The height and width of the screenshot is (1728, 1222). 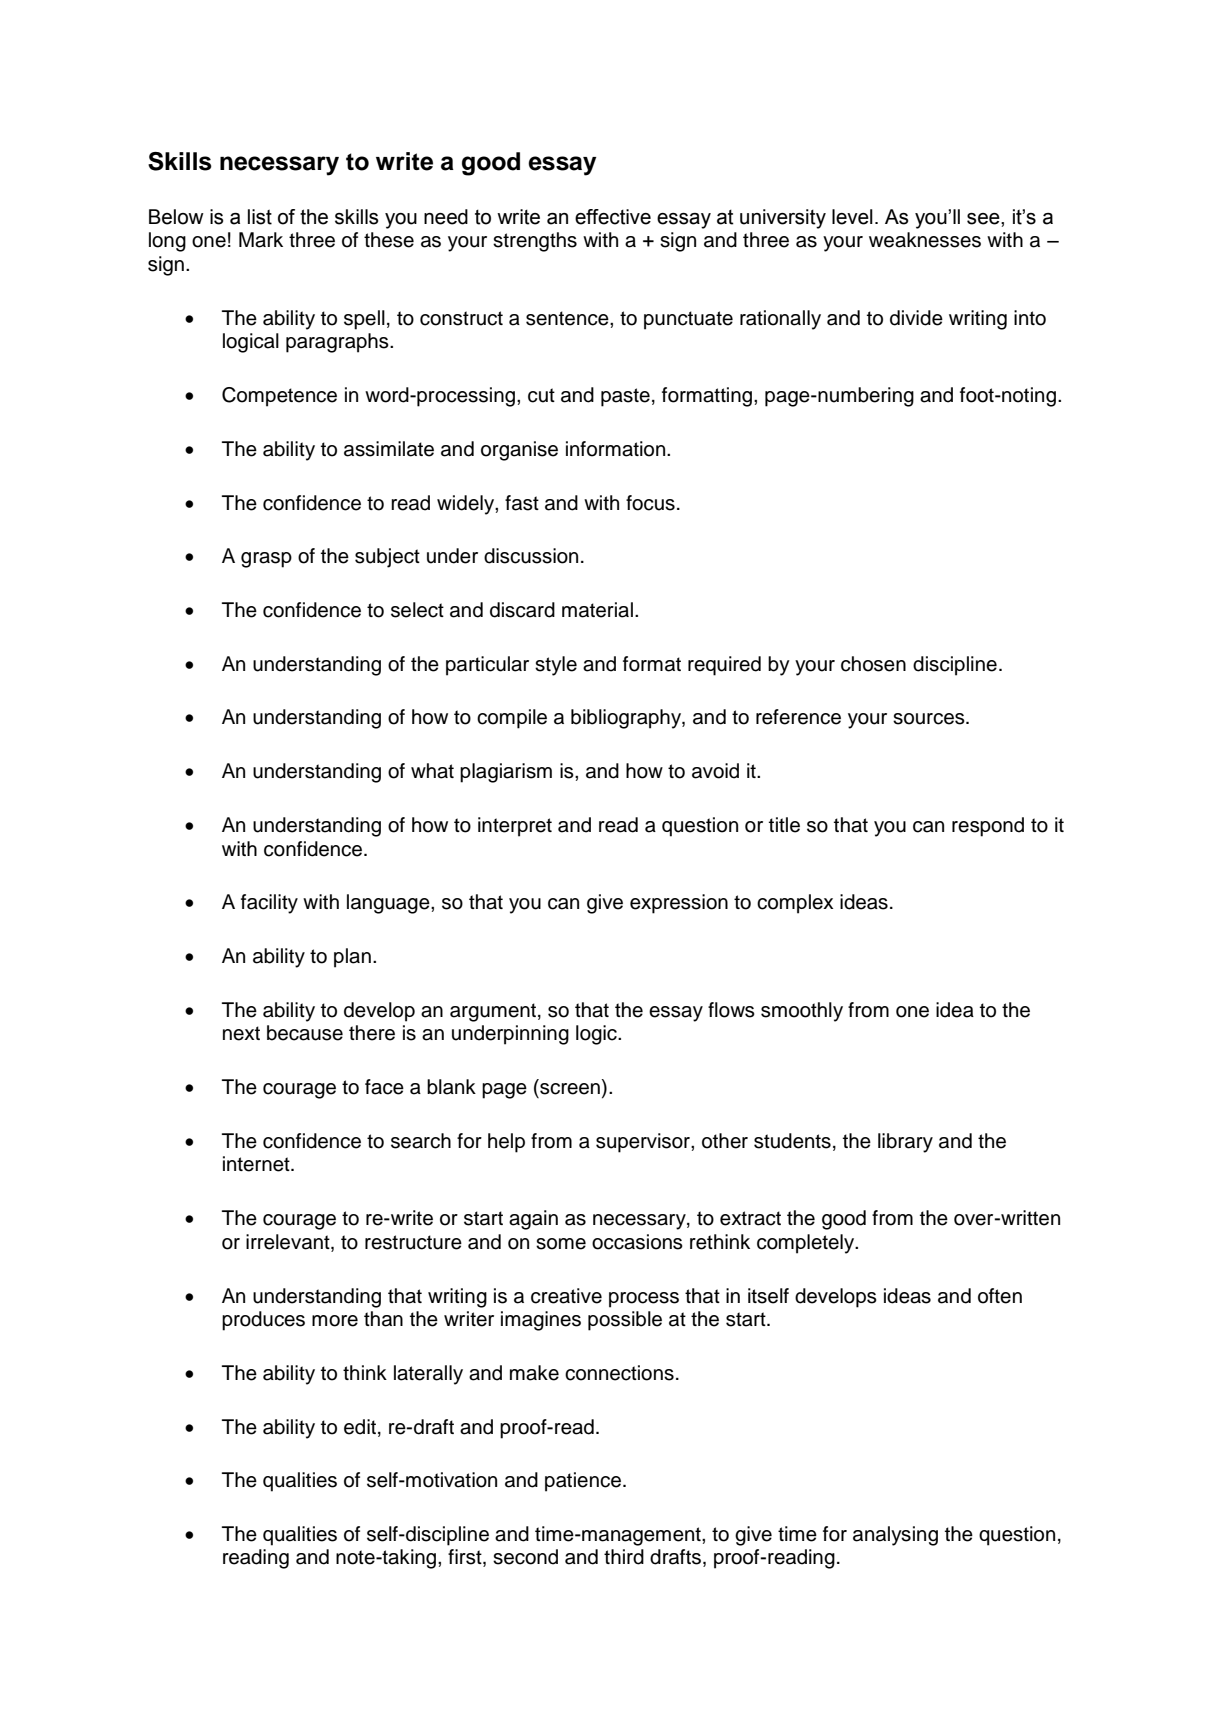 What do you see at coordinates (361, 1427) in the screenshot?
I see `edit` at bounding box center [361, 1427].
